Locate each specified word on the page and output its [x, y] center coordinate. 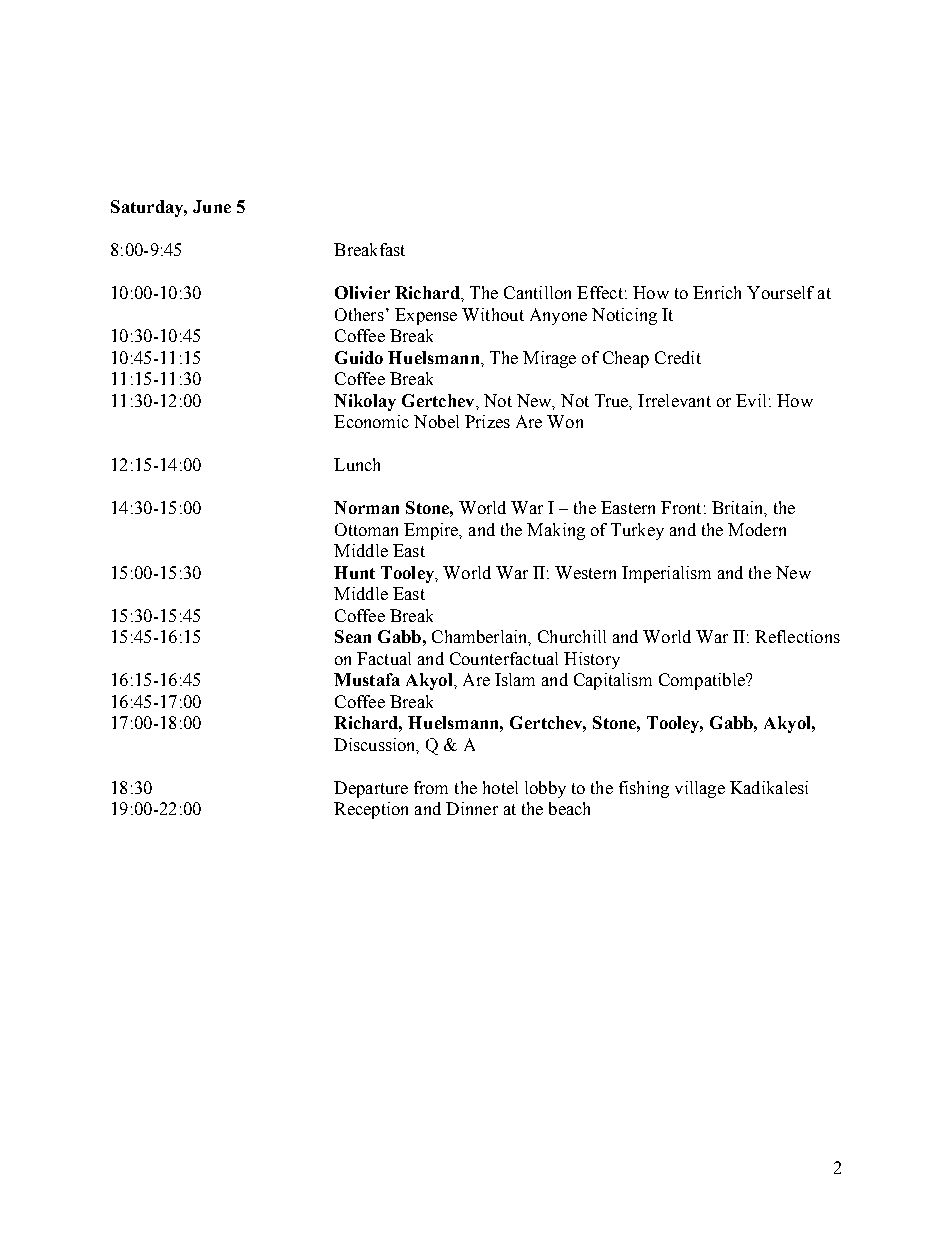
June [212, 206]
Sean [353, 636]
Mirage [549, 359]
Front [681, 507]
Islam [515, 679]
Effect [600, 292]
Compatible [703, 681]
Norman [366, 507]
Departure [371, 789]
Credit [678, 357]
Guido [359, 357]
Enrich [717, 292]
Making [556, 531]
